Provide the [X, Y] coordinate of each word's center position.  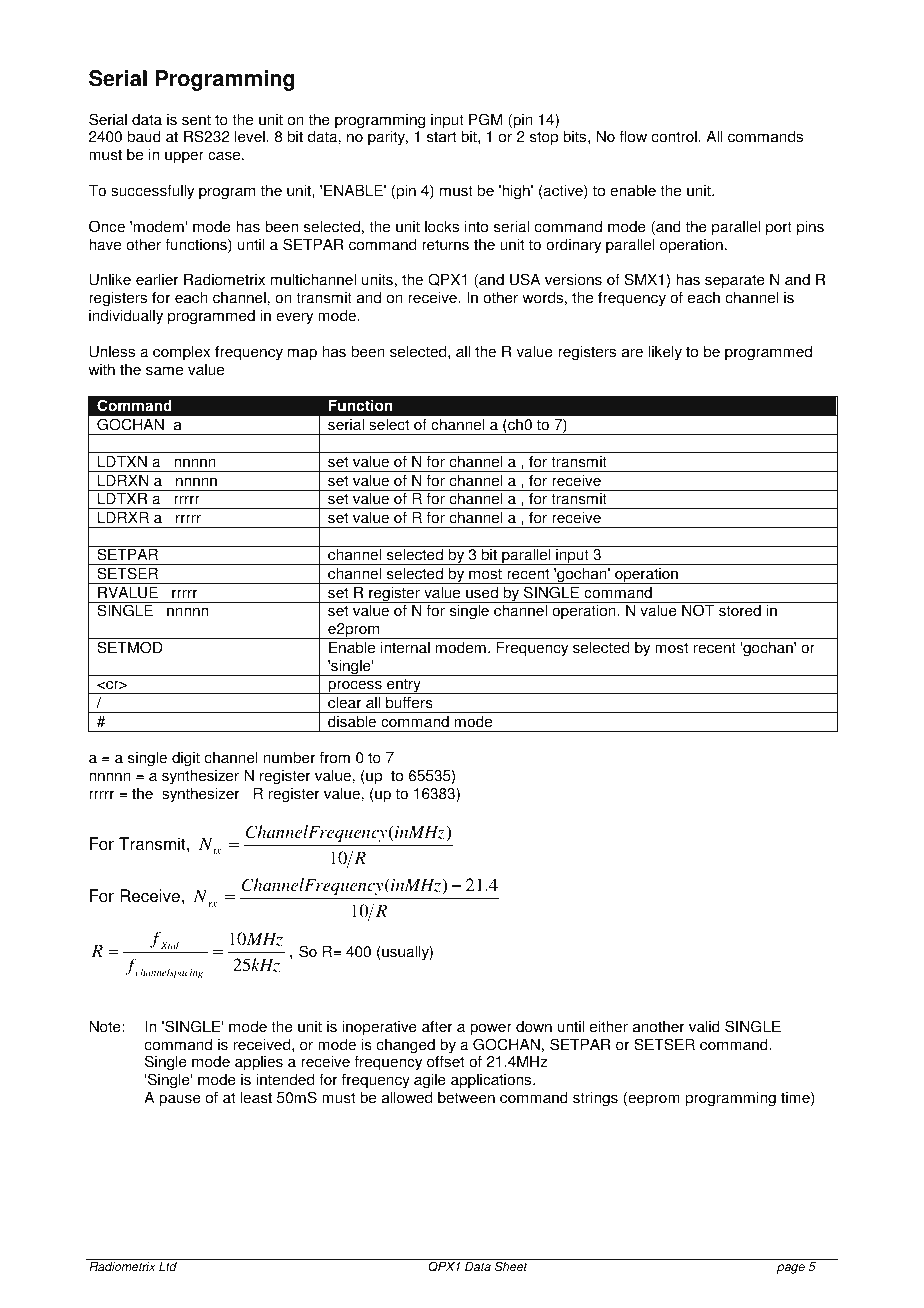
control [674, 136]
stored [740, 611]
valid [704, 1026]
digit [186, 759]
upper [184, 157]
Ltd [168, 1267]
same [164, 371]
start [441, 137]
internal [405, 647]
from [335, 757]
